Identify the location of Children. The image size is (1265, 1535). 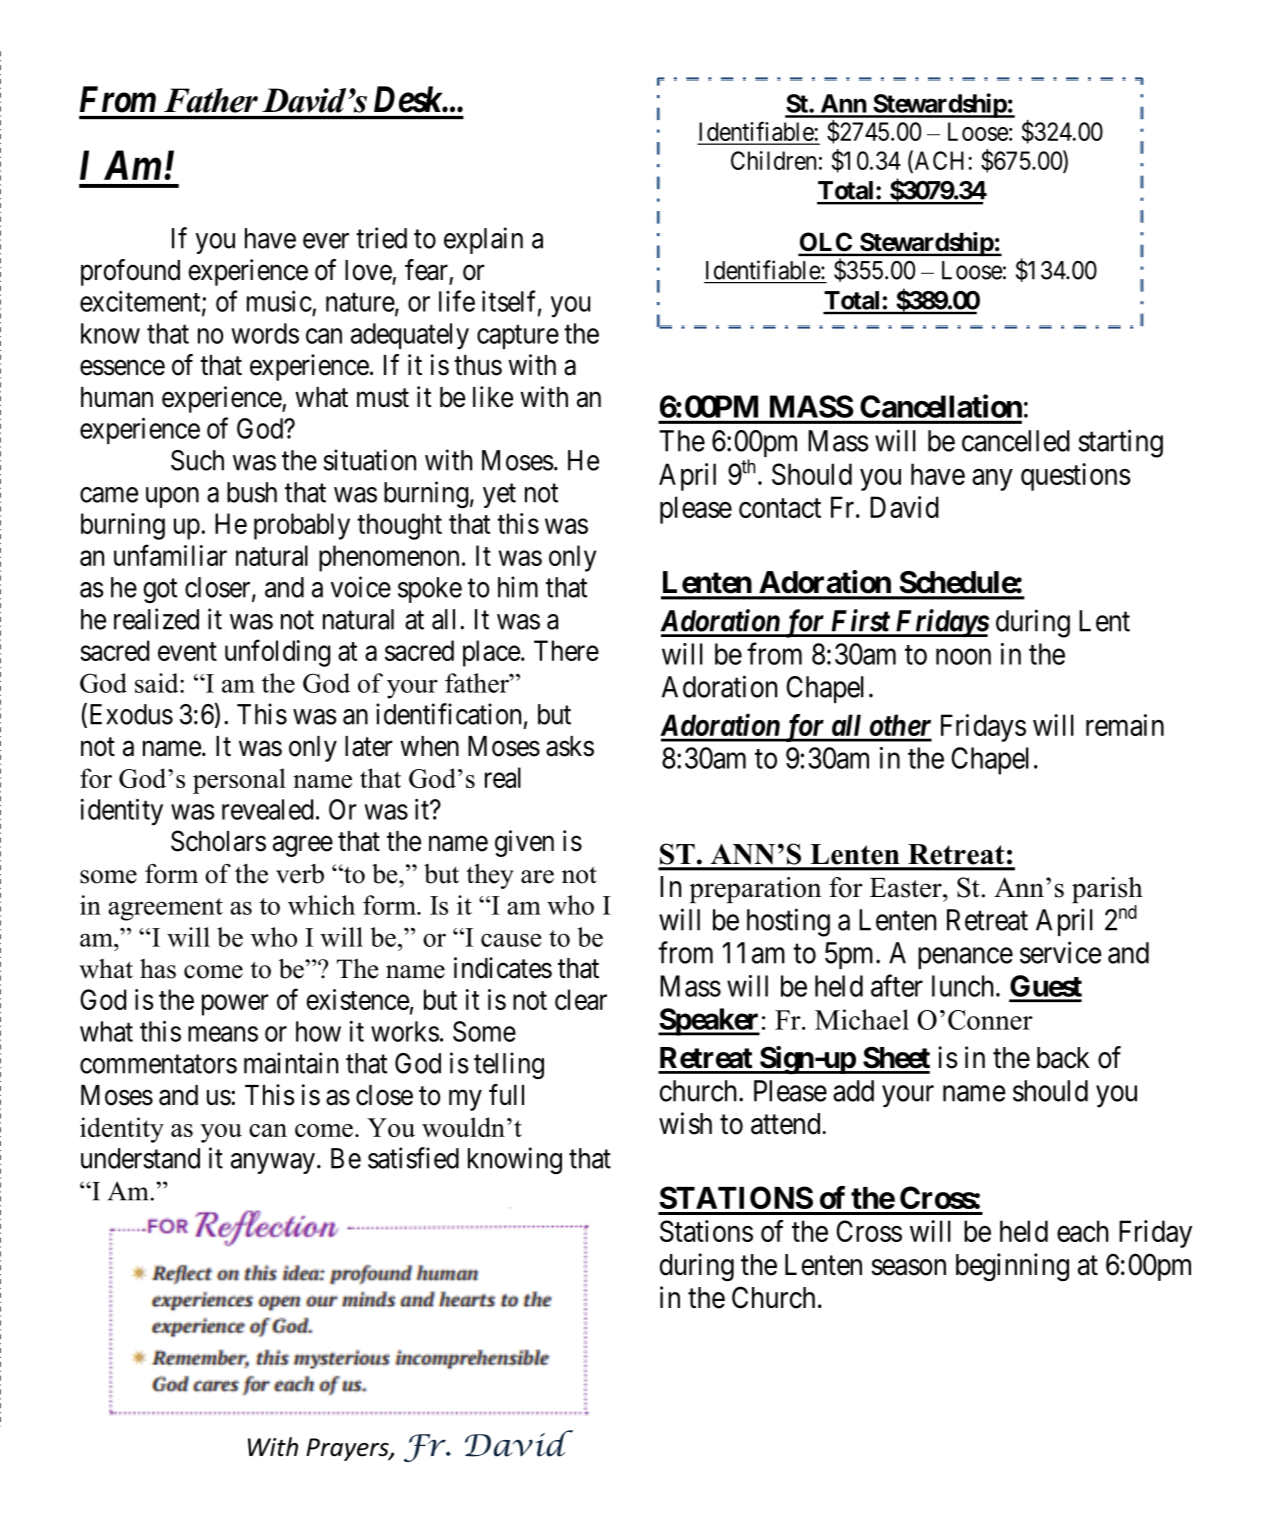
(773, 160).
